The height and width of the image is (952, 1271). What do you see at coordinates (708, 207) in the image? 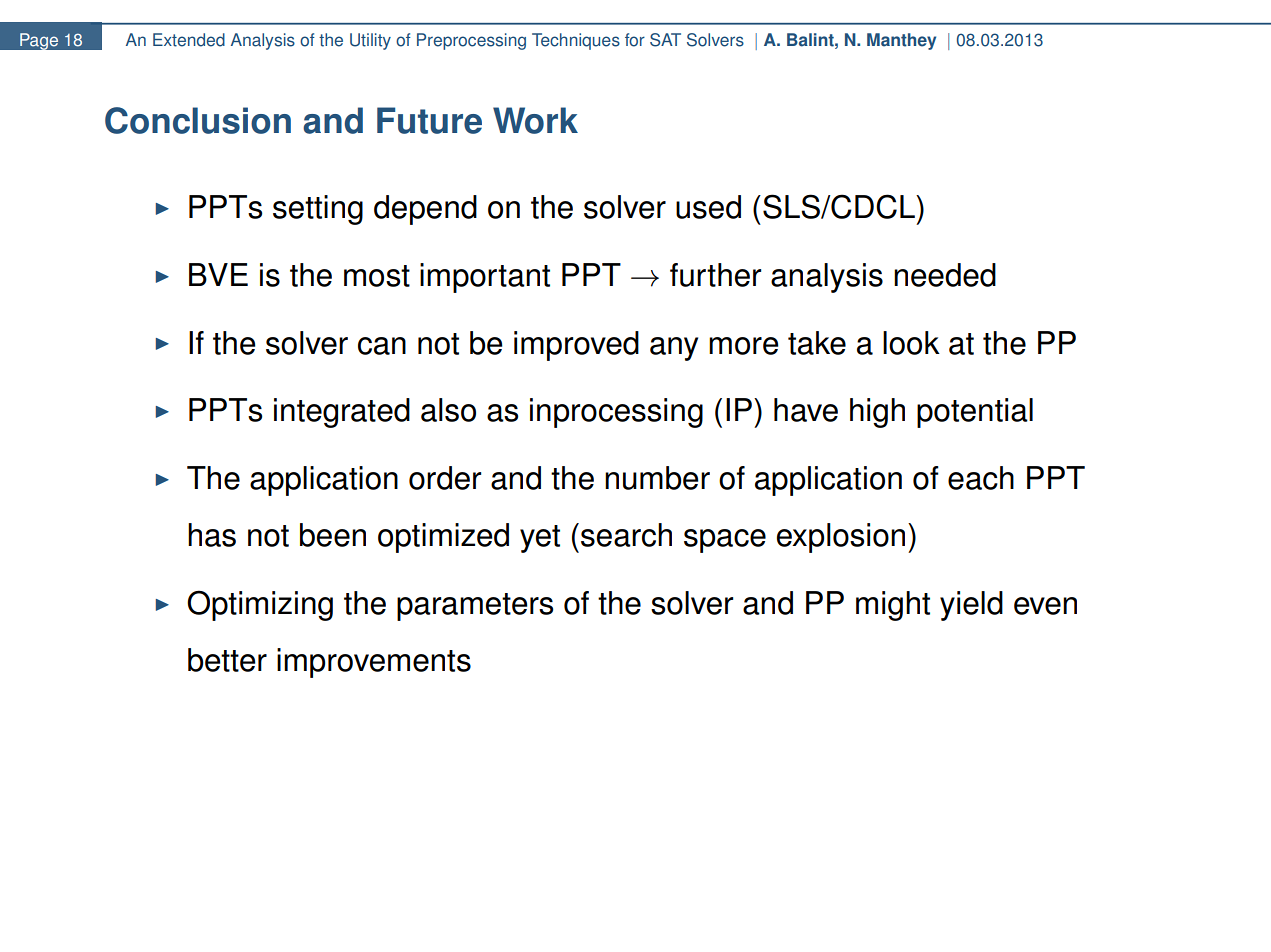
I see `used` at bounding box center [708, 207].
